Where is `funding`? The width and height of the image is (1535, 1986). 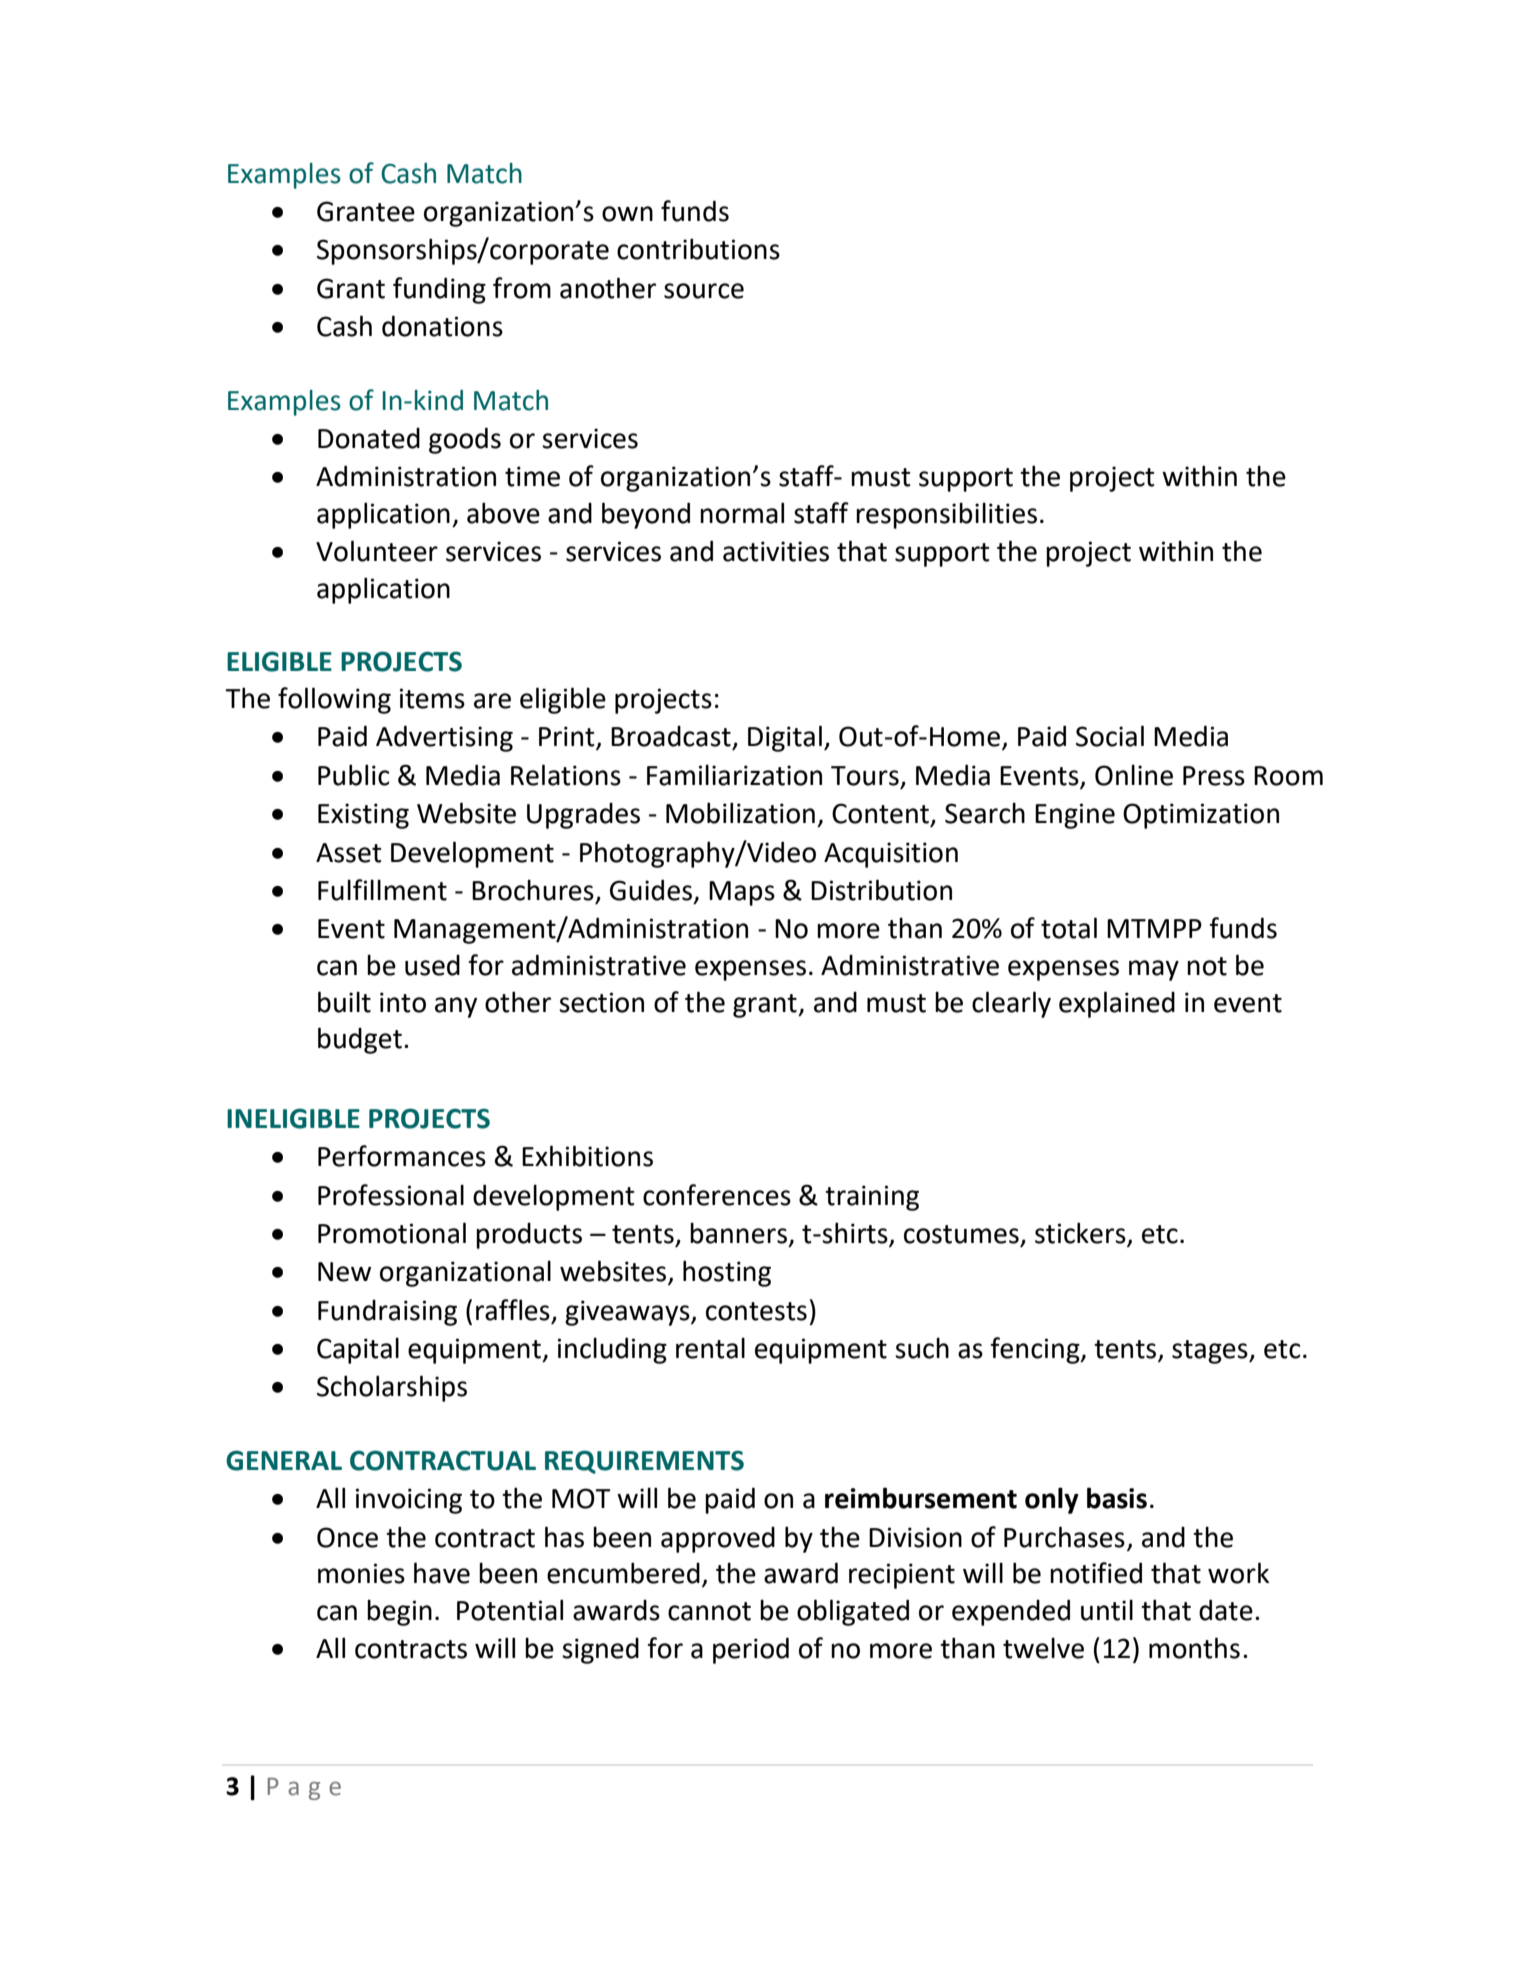
funding is located at coordinates (439, 290).
